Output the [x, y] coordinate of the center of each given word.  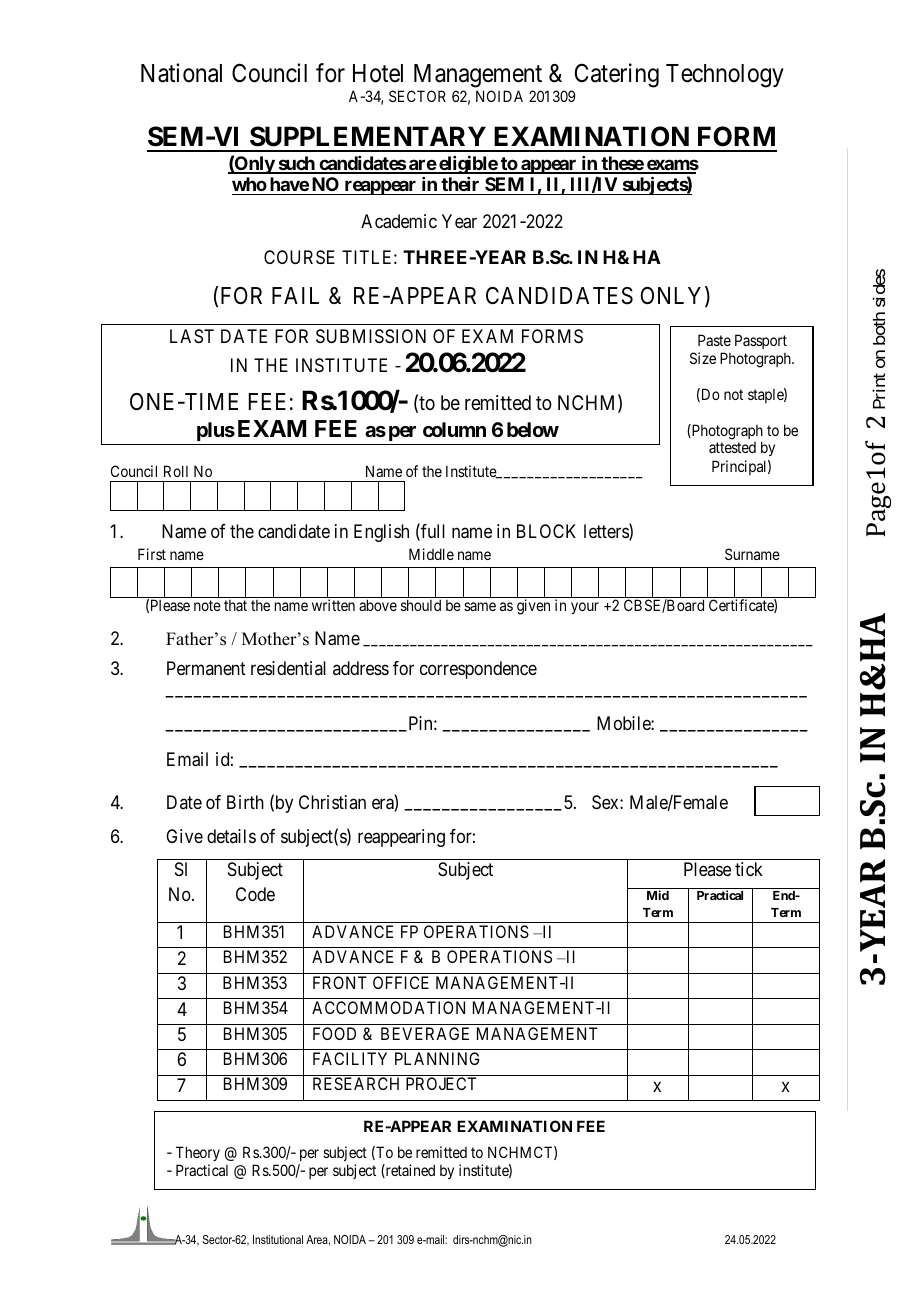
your [585, 608]
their [460, 184]
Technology [725, 76]
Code [255, 894]
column [454, 429]
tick [749, 869]
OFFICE [401, 982]
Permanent [206, 668]
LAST [192, 336]
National [181, 73]
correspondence [478, 670]
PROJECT [441, 1083]
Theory [198, 1153]
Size [703, 358]
